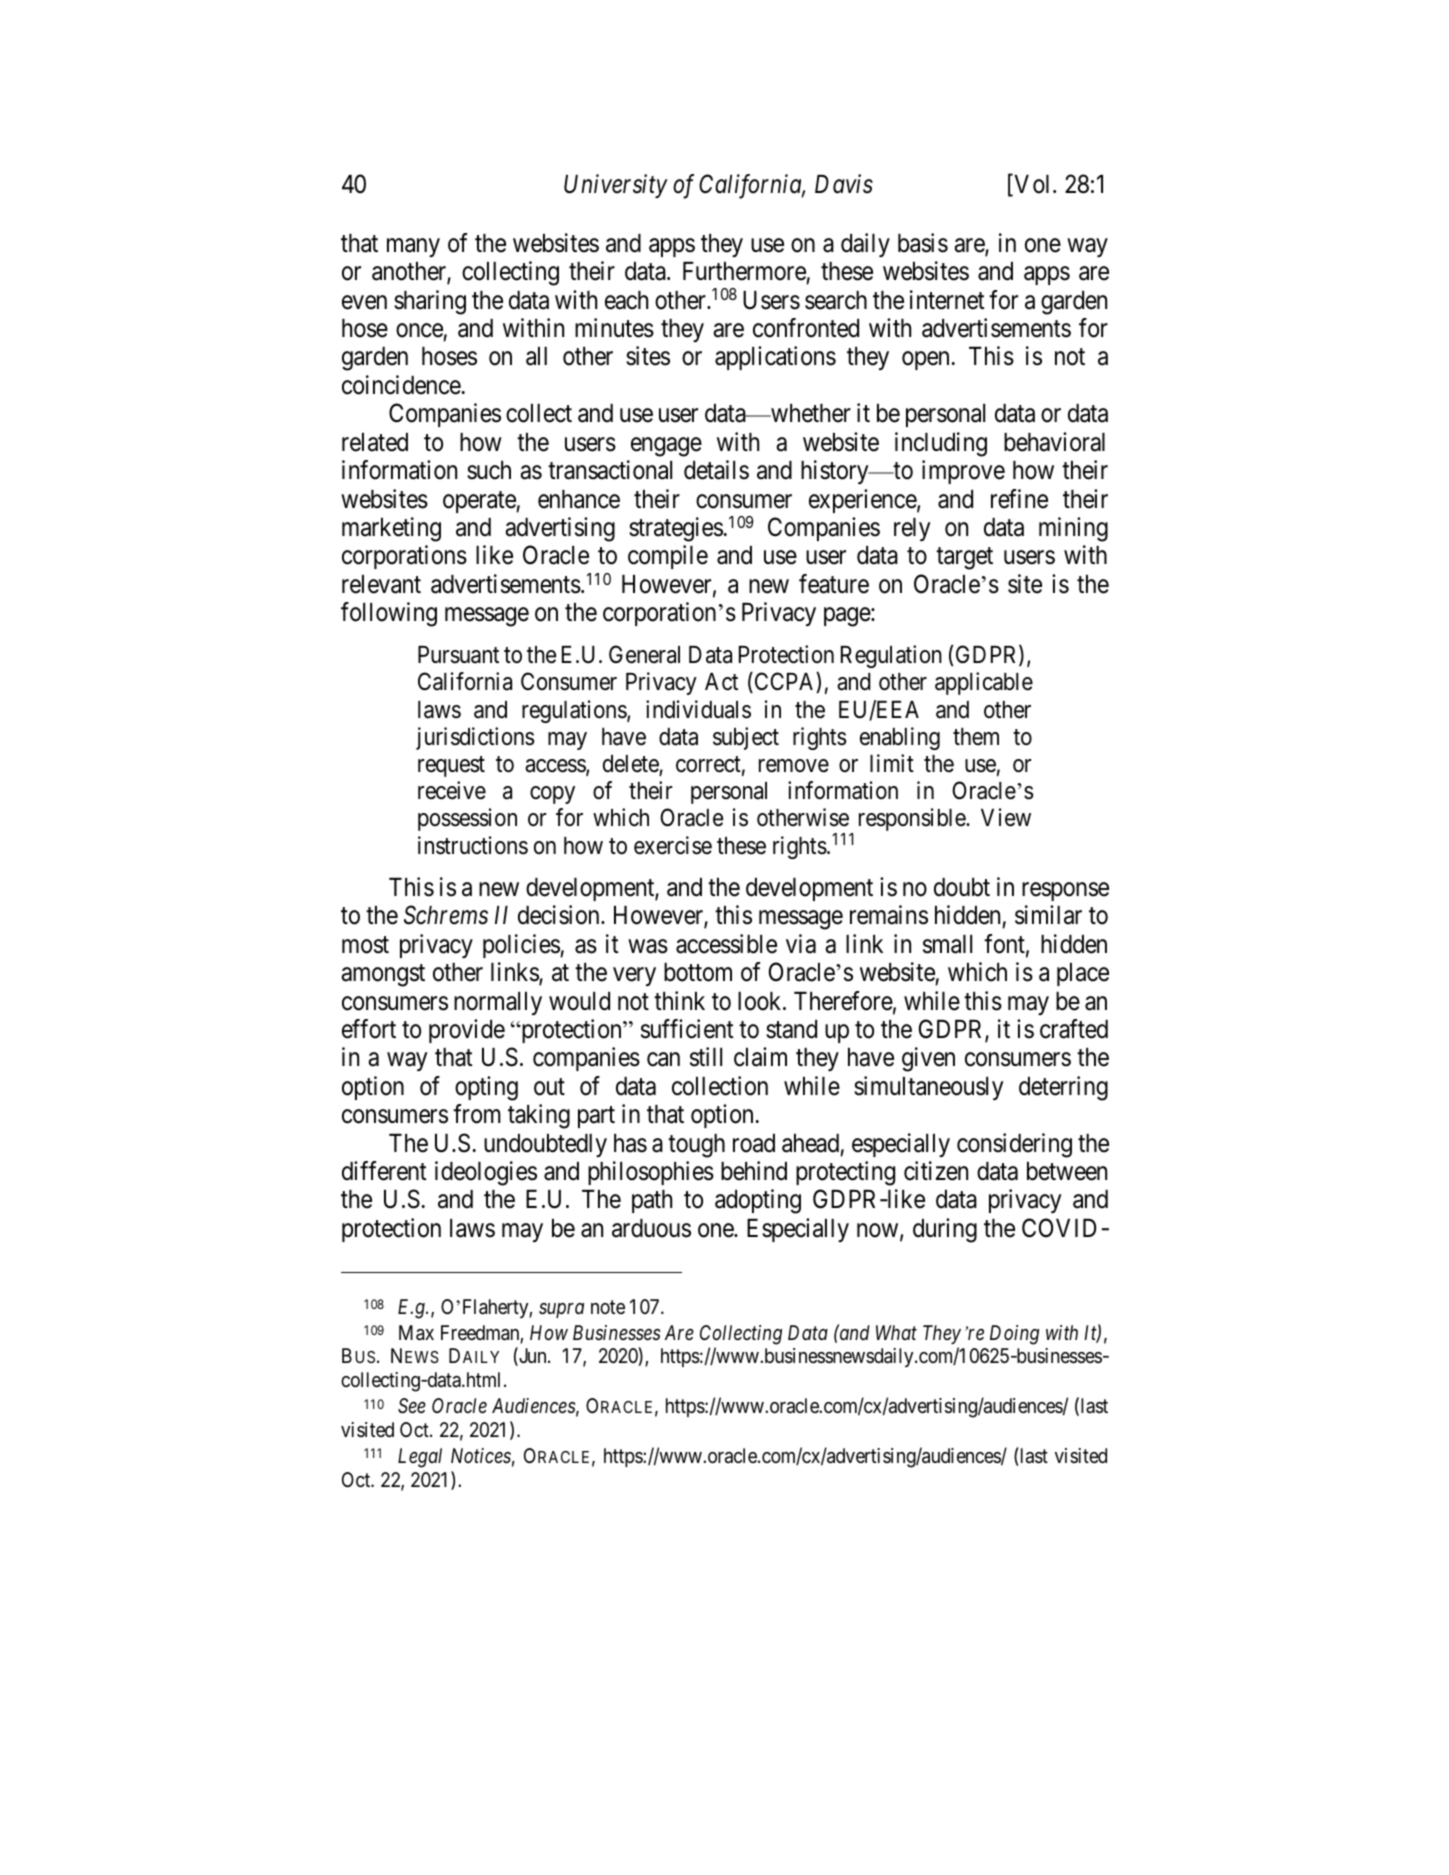 The height and width of the screenshot is (1875, 1449). Describe the element at coordinates (413, 247) in the screenshot. I see `many` at that location.
